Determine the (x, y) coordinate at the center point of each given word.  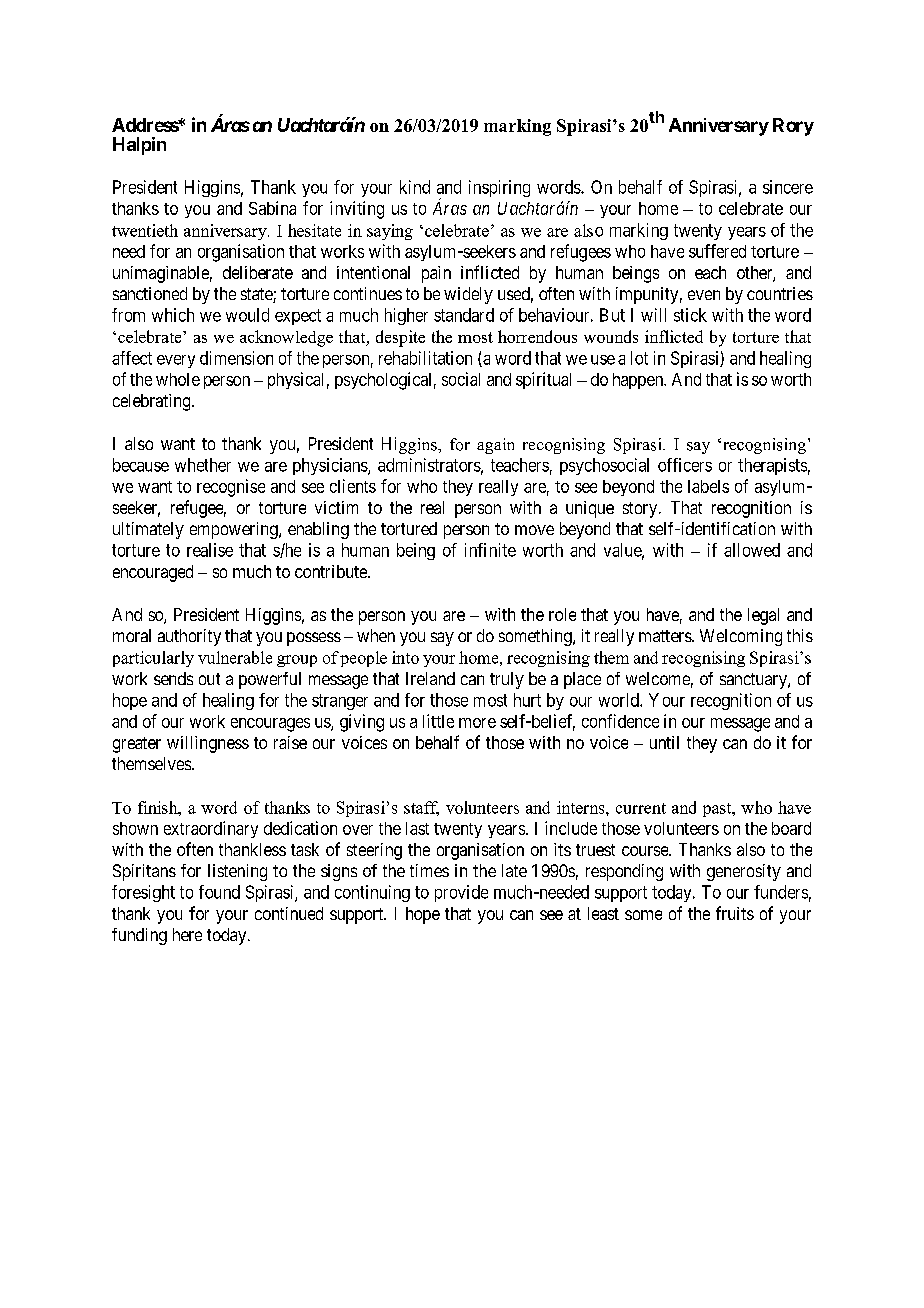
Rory (793, 127)
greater (137, 745)
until (664, 742)
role (562, 614)
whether (203, 465)
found (219, 892)
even (704, 295)
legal (763, 616)
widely (468, 295)
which (173, 315)
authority (189, 637)
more (477, 723)
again (495, 446)
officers (685, 465)
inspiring (499, 188)
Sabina (272, 208)
